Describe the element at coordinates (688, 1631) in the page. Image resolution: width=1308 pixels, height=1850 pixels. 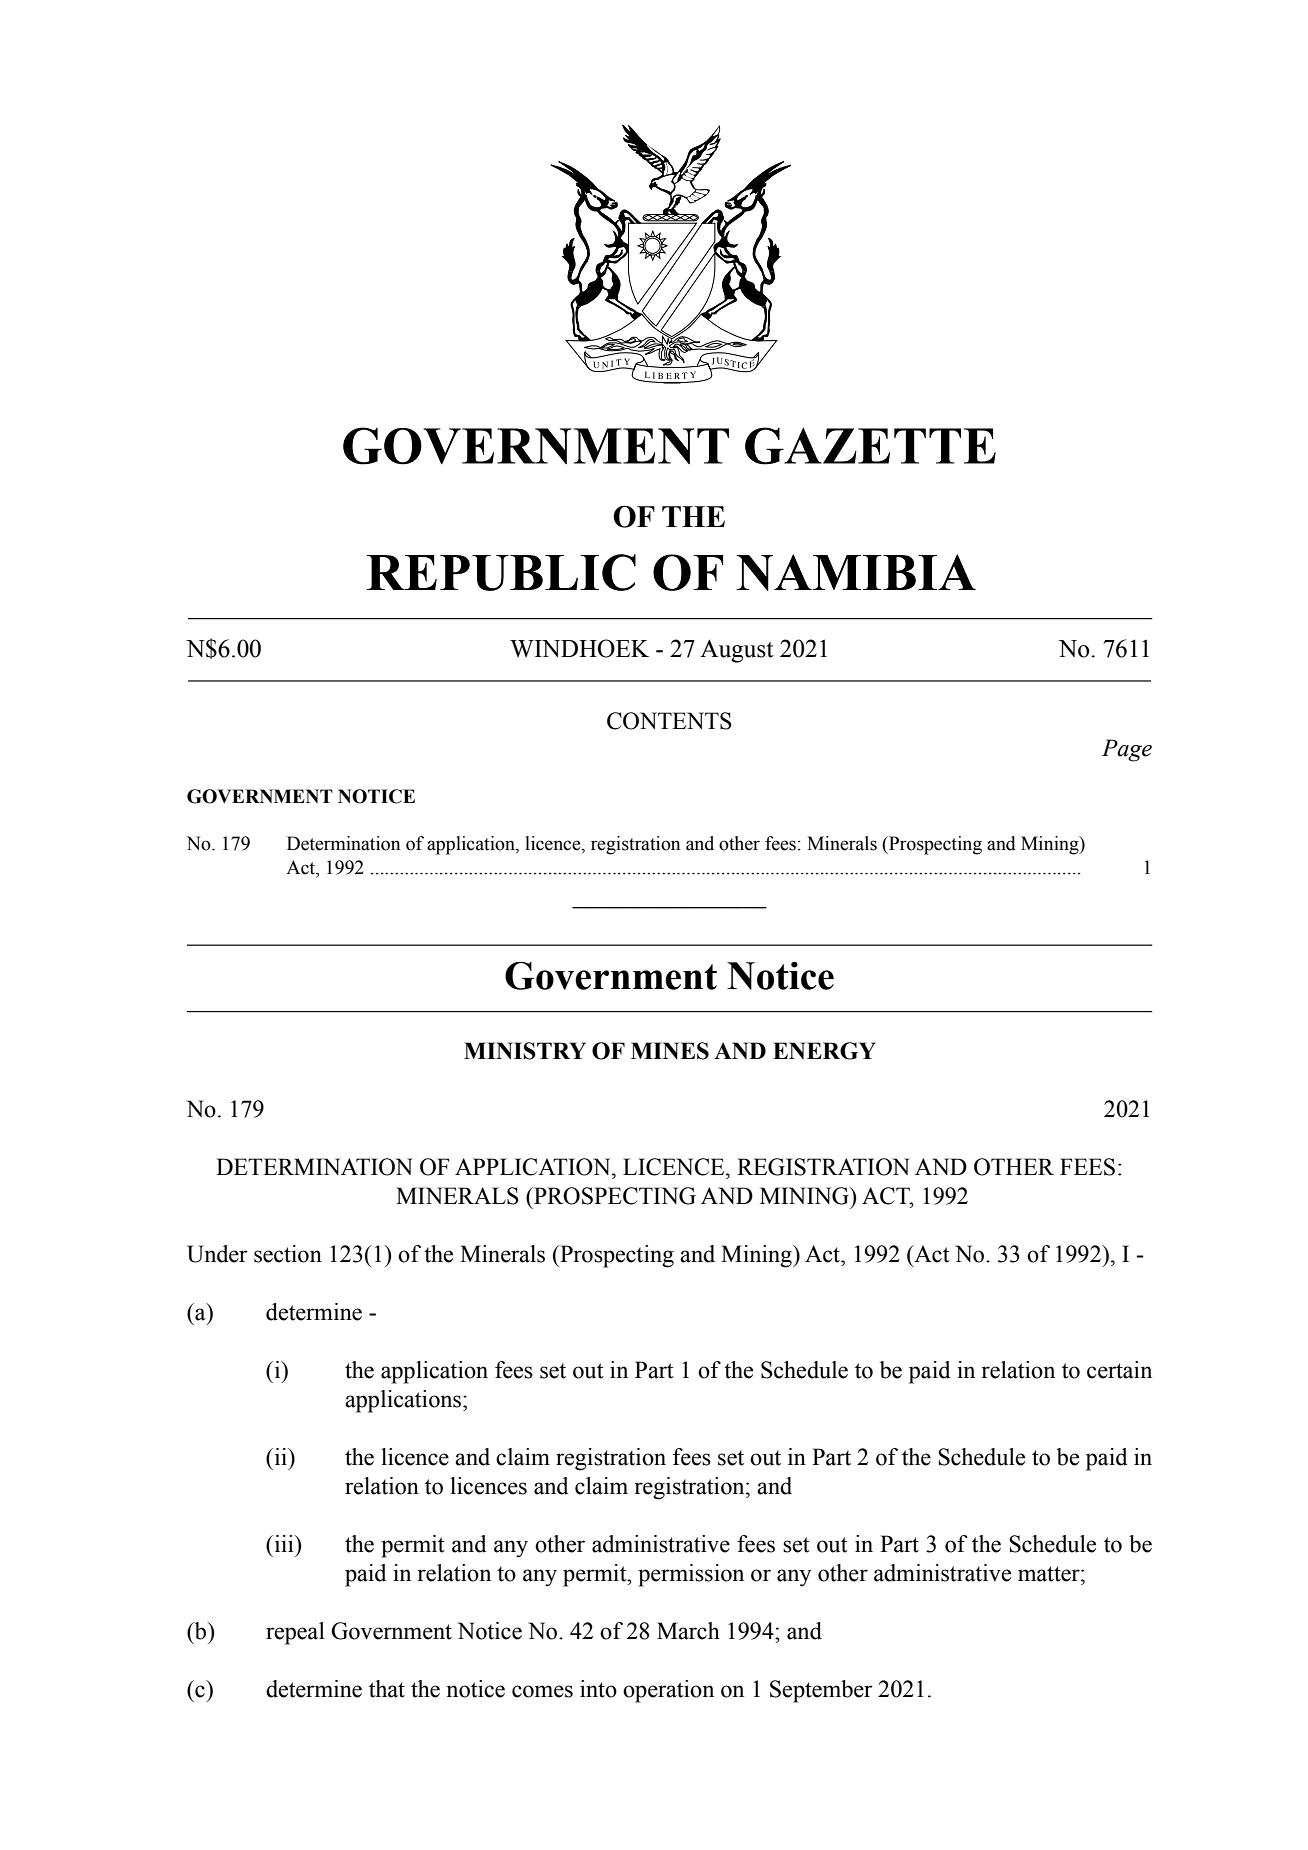
I see `March` at that location.
